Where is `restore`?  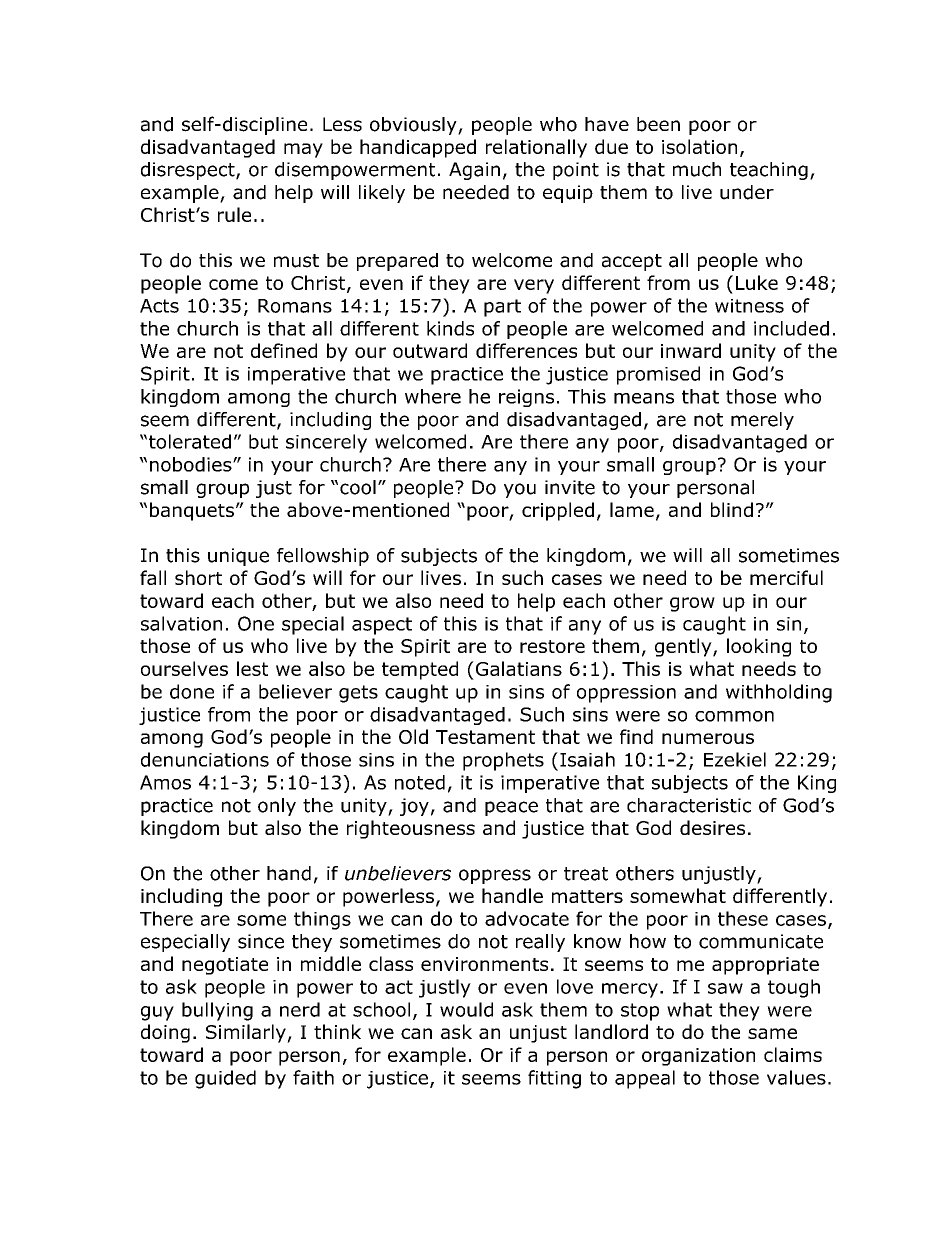 restore is located at coordinates (552, 646).
